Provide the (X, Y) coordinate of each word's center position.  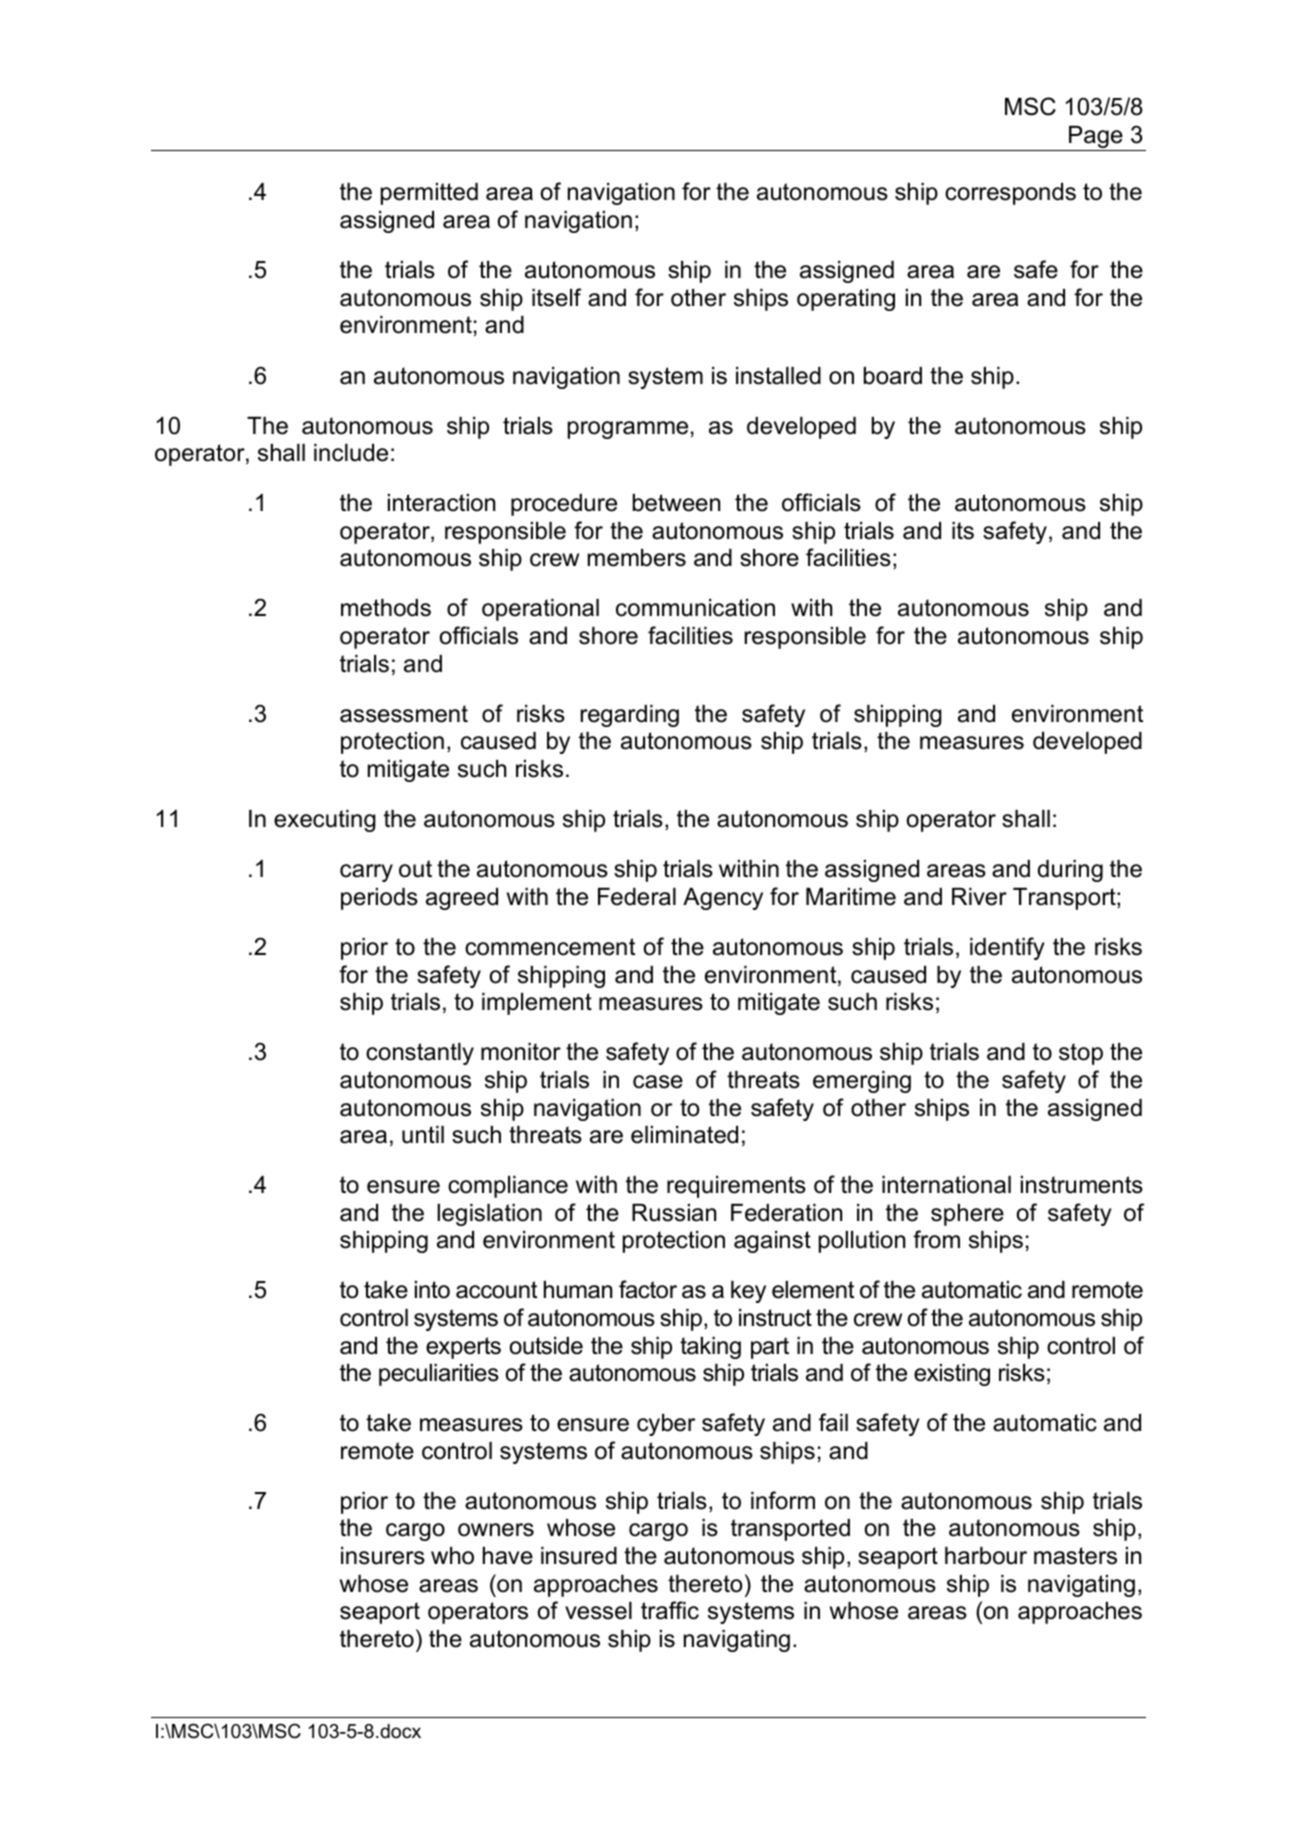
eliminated (684, 1135)
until (423, 1135)
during (1070, 871)
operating (846, 300)
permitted (429, 194)
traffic (670, 1610)
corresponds (1010, 194)
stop (1081, 1054)
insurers (383, 1556)
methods (386, 608)
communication (695, 608)
